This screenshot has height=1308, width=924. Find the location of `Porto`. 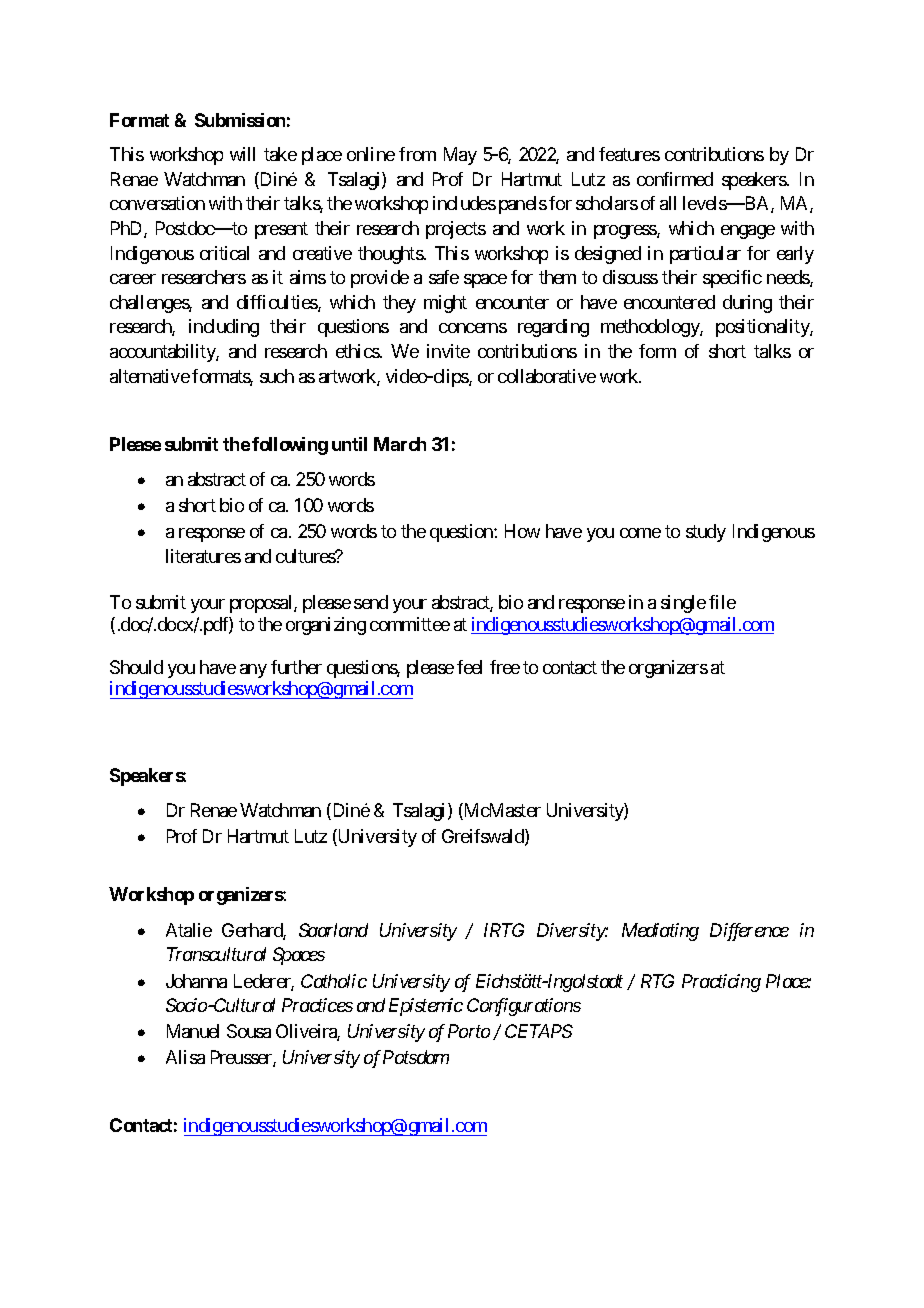

Porto is located at coordinates (469, 1031).
